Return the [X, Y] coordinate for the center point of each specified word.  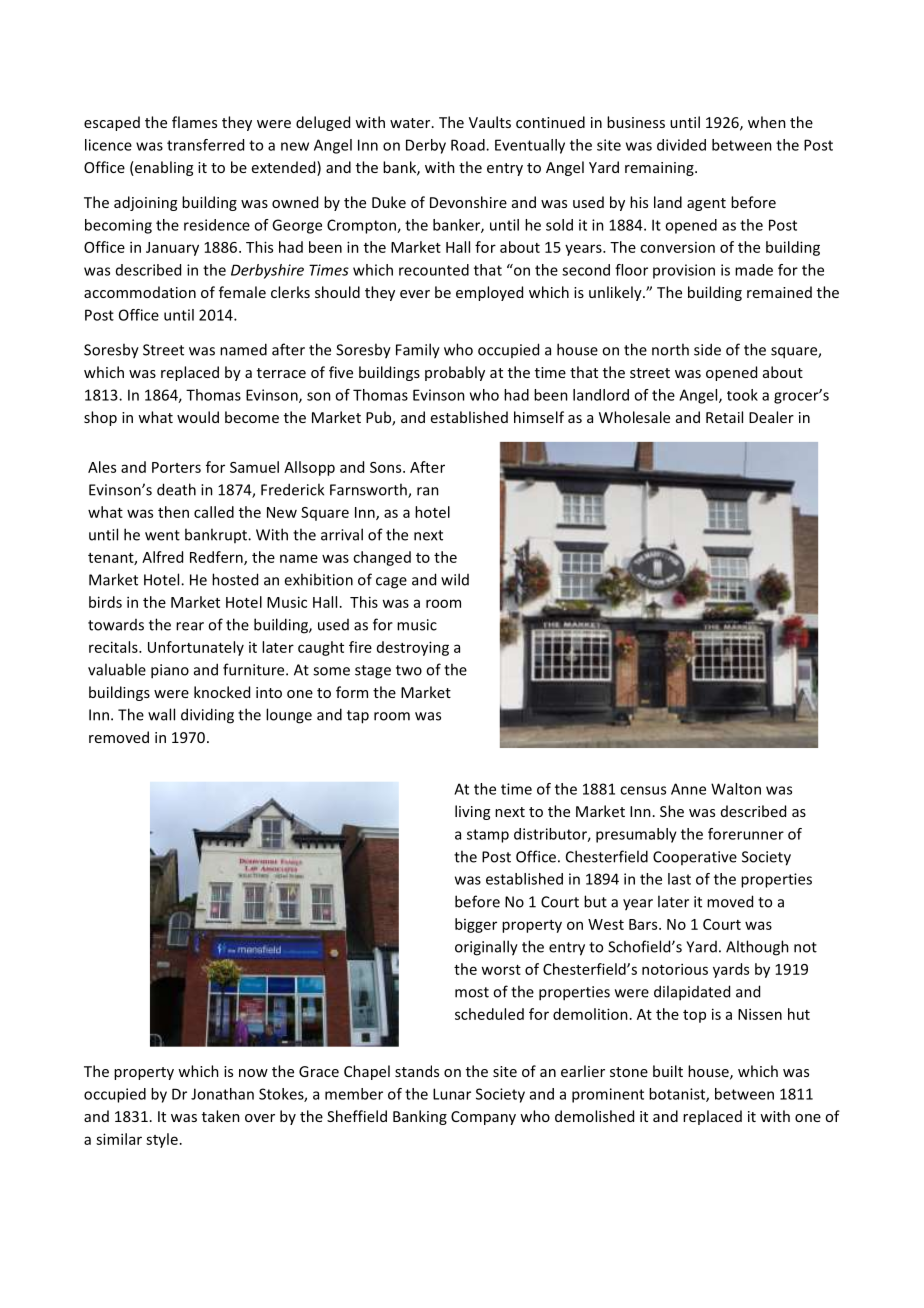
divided [681, 145]
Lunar [452, 1094]
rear [190, 626]
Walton [736, 789]
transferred [205, 145]
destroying [413, 648]
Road [469, 145]
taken [221, 1116]
